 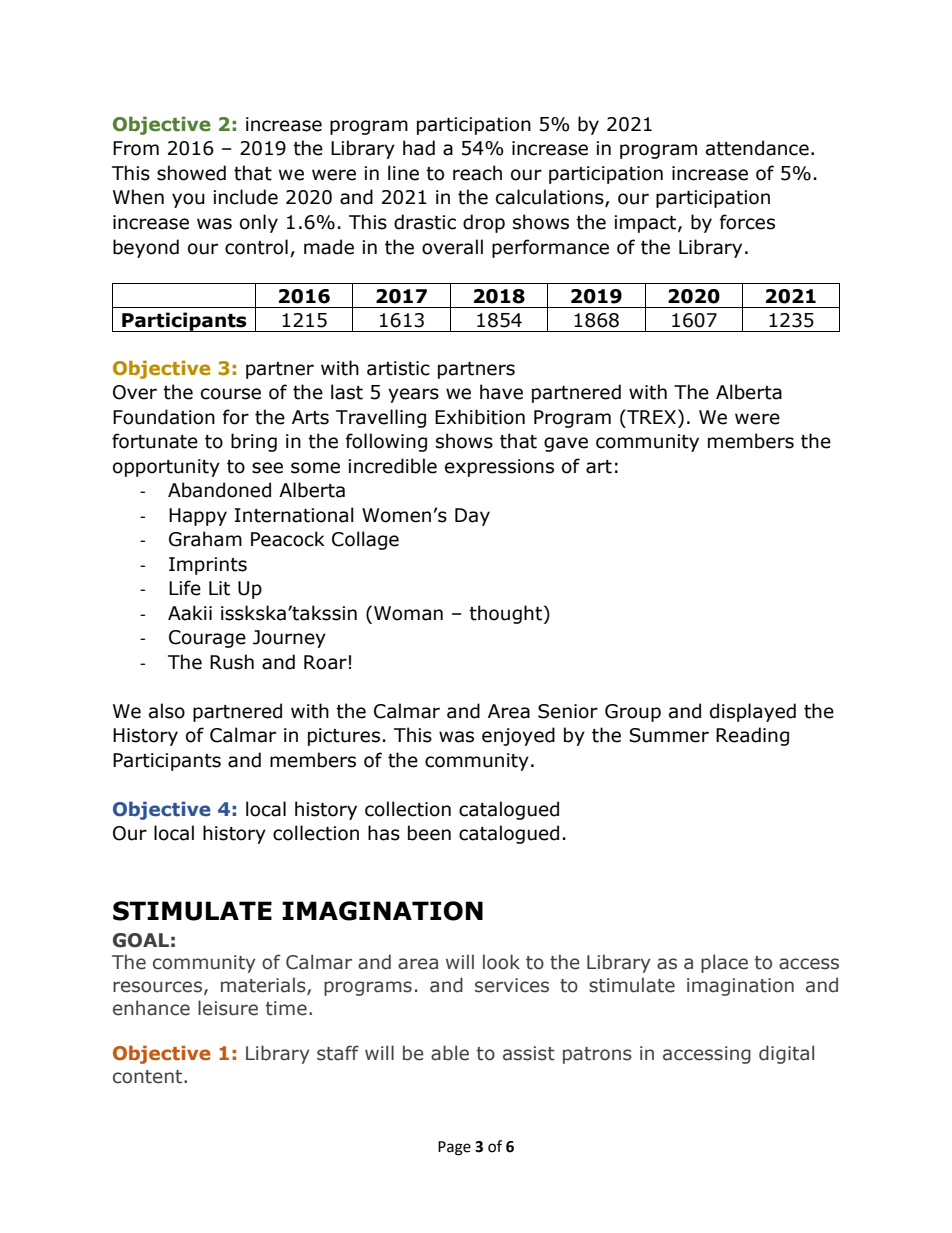 What do you see at coordinates (753, 712) in the document?
I see `displayed` at bounding box center [753, 712].
